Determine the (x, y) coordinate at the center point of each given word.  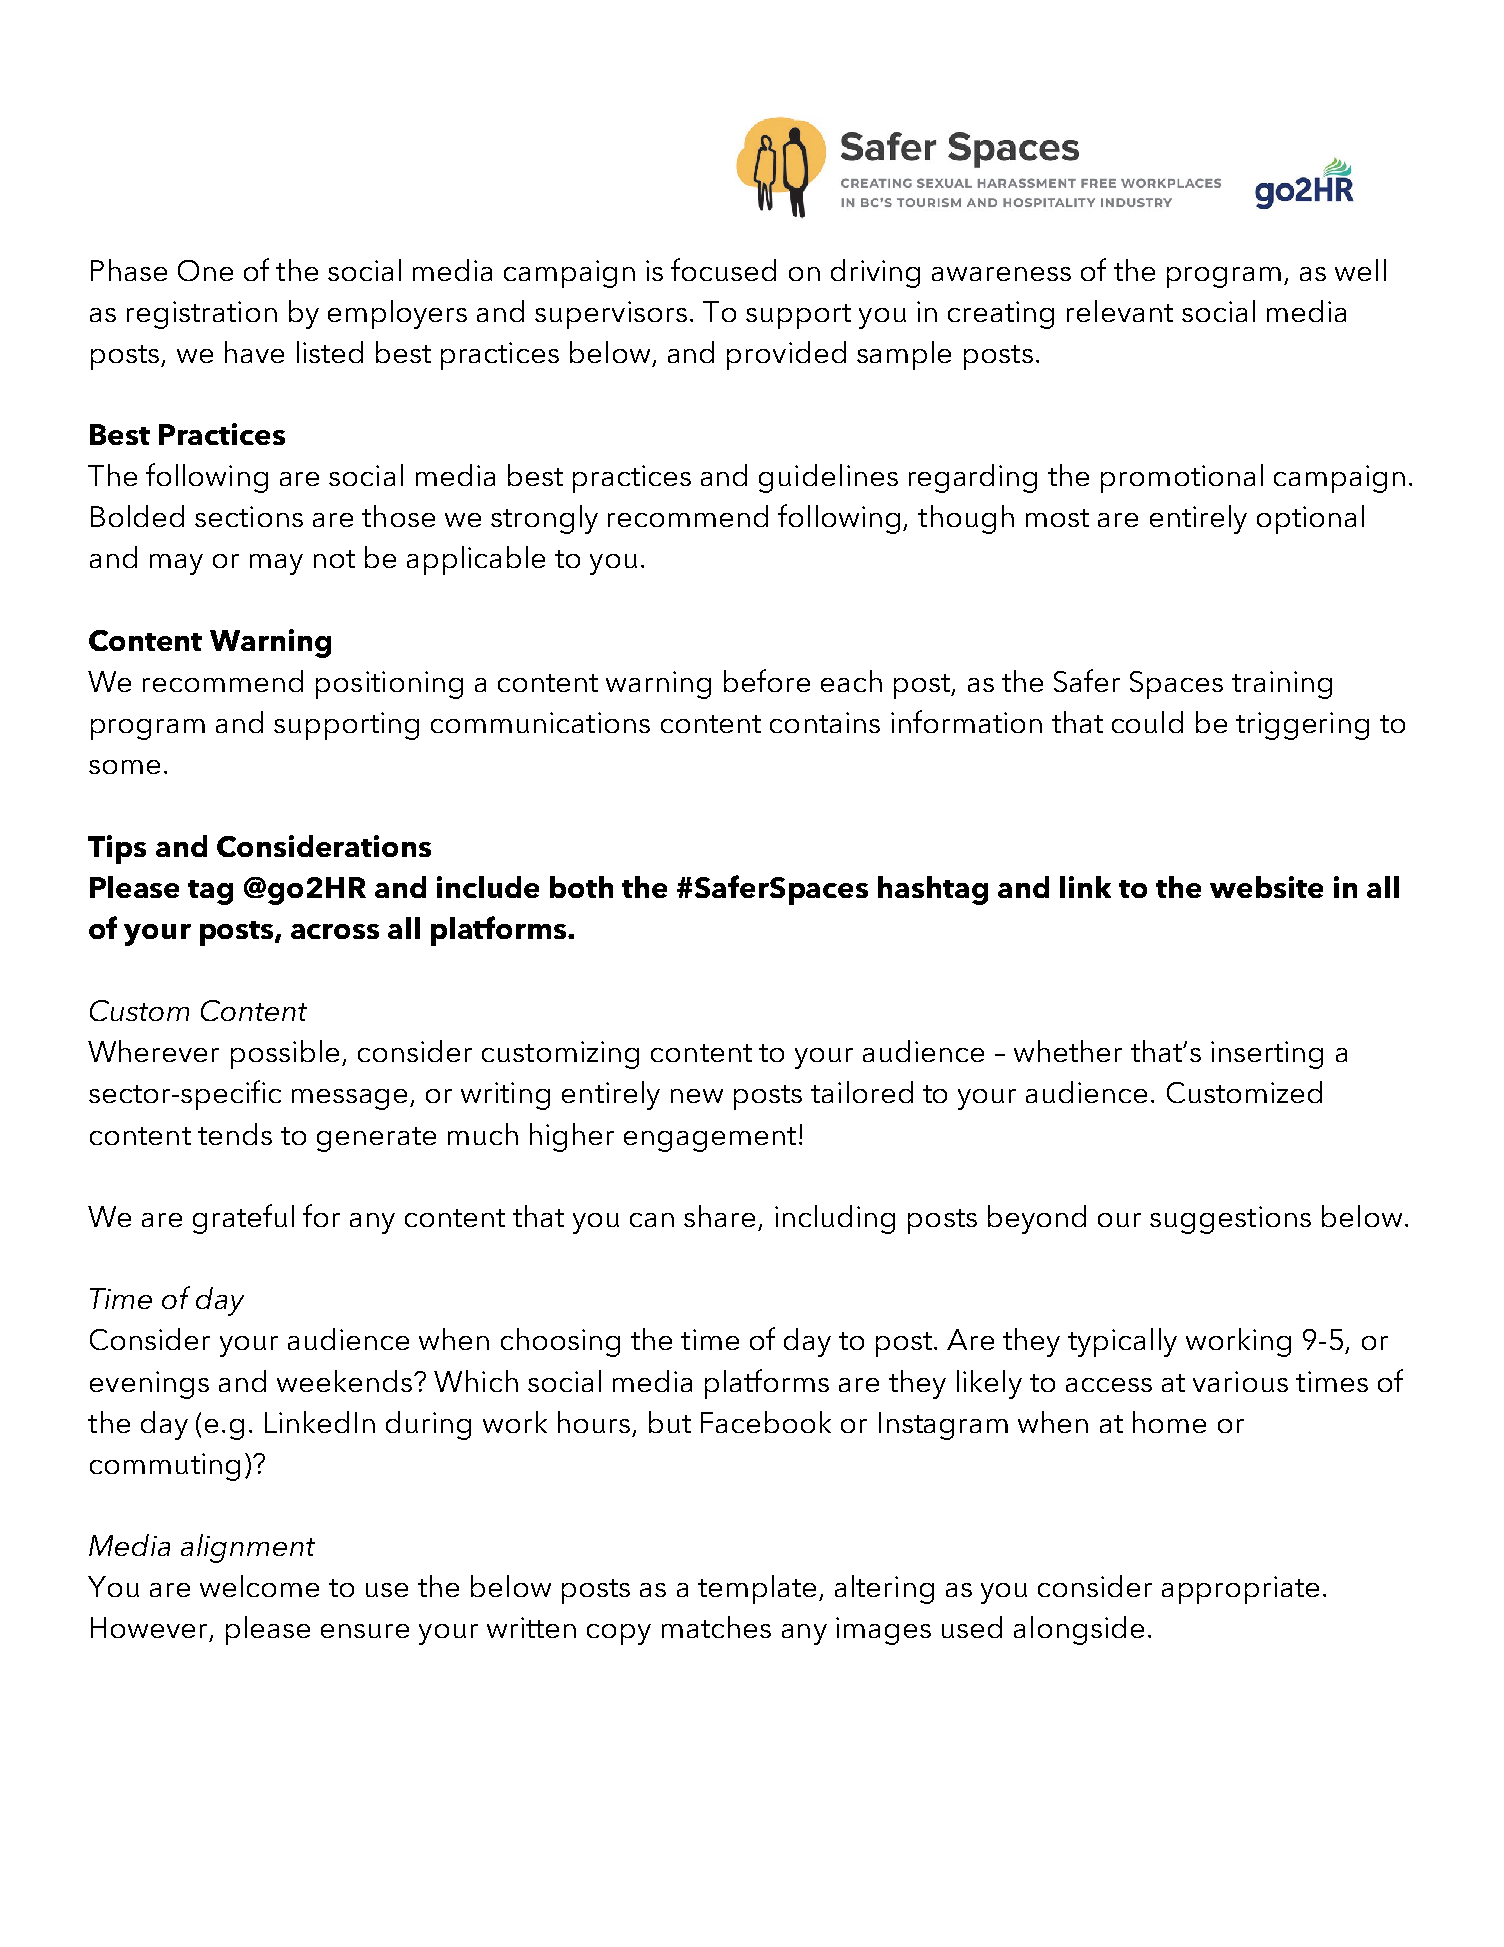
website (1266, 887)
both (581, 887)
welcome (259, 1586)
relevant (1120, 311)
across (335, 931)
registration (202, 315)
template (757, 1589)
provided (786, 355)
